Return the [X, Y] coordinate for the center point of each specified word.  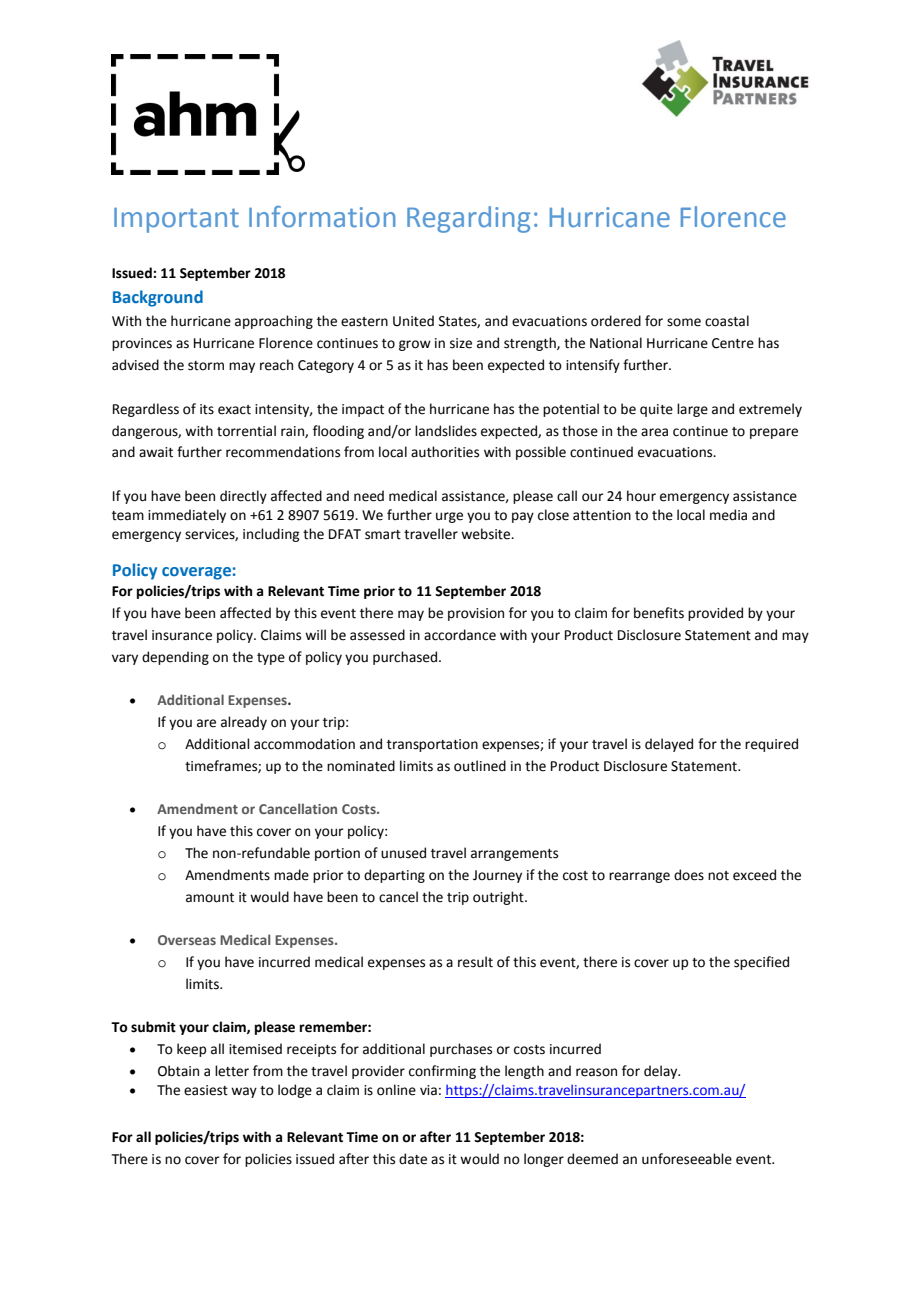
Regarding [468, 219]
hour [641, 496]
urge [449, 517]
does [689, 875]
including [271, 535]
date [413, 1159]
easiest [206, 1090]
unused [403, 853]
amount [210, 898]
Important [176, 220]
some [684, 322]
